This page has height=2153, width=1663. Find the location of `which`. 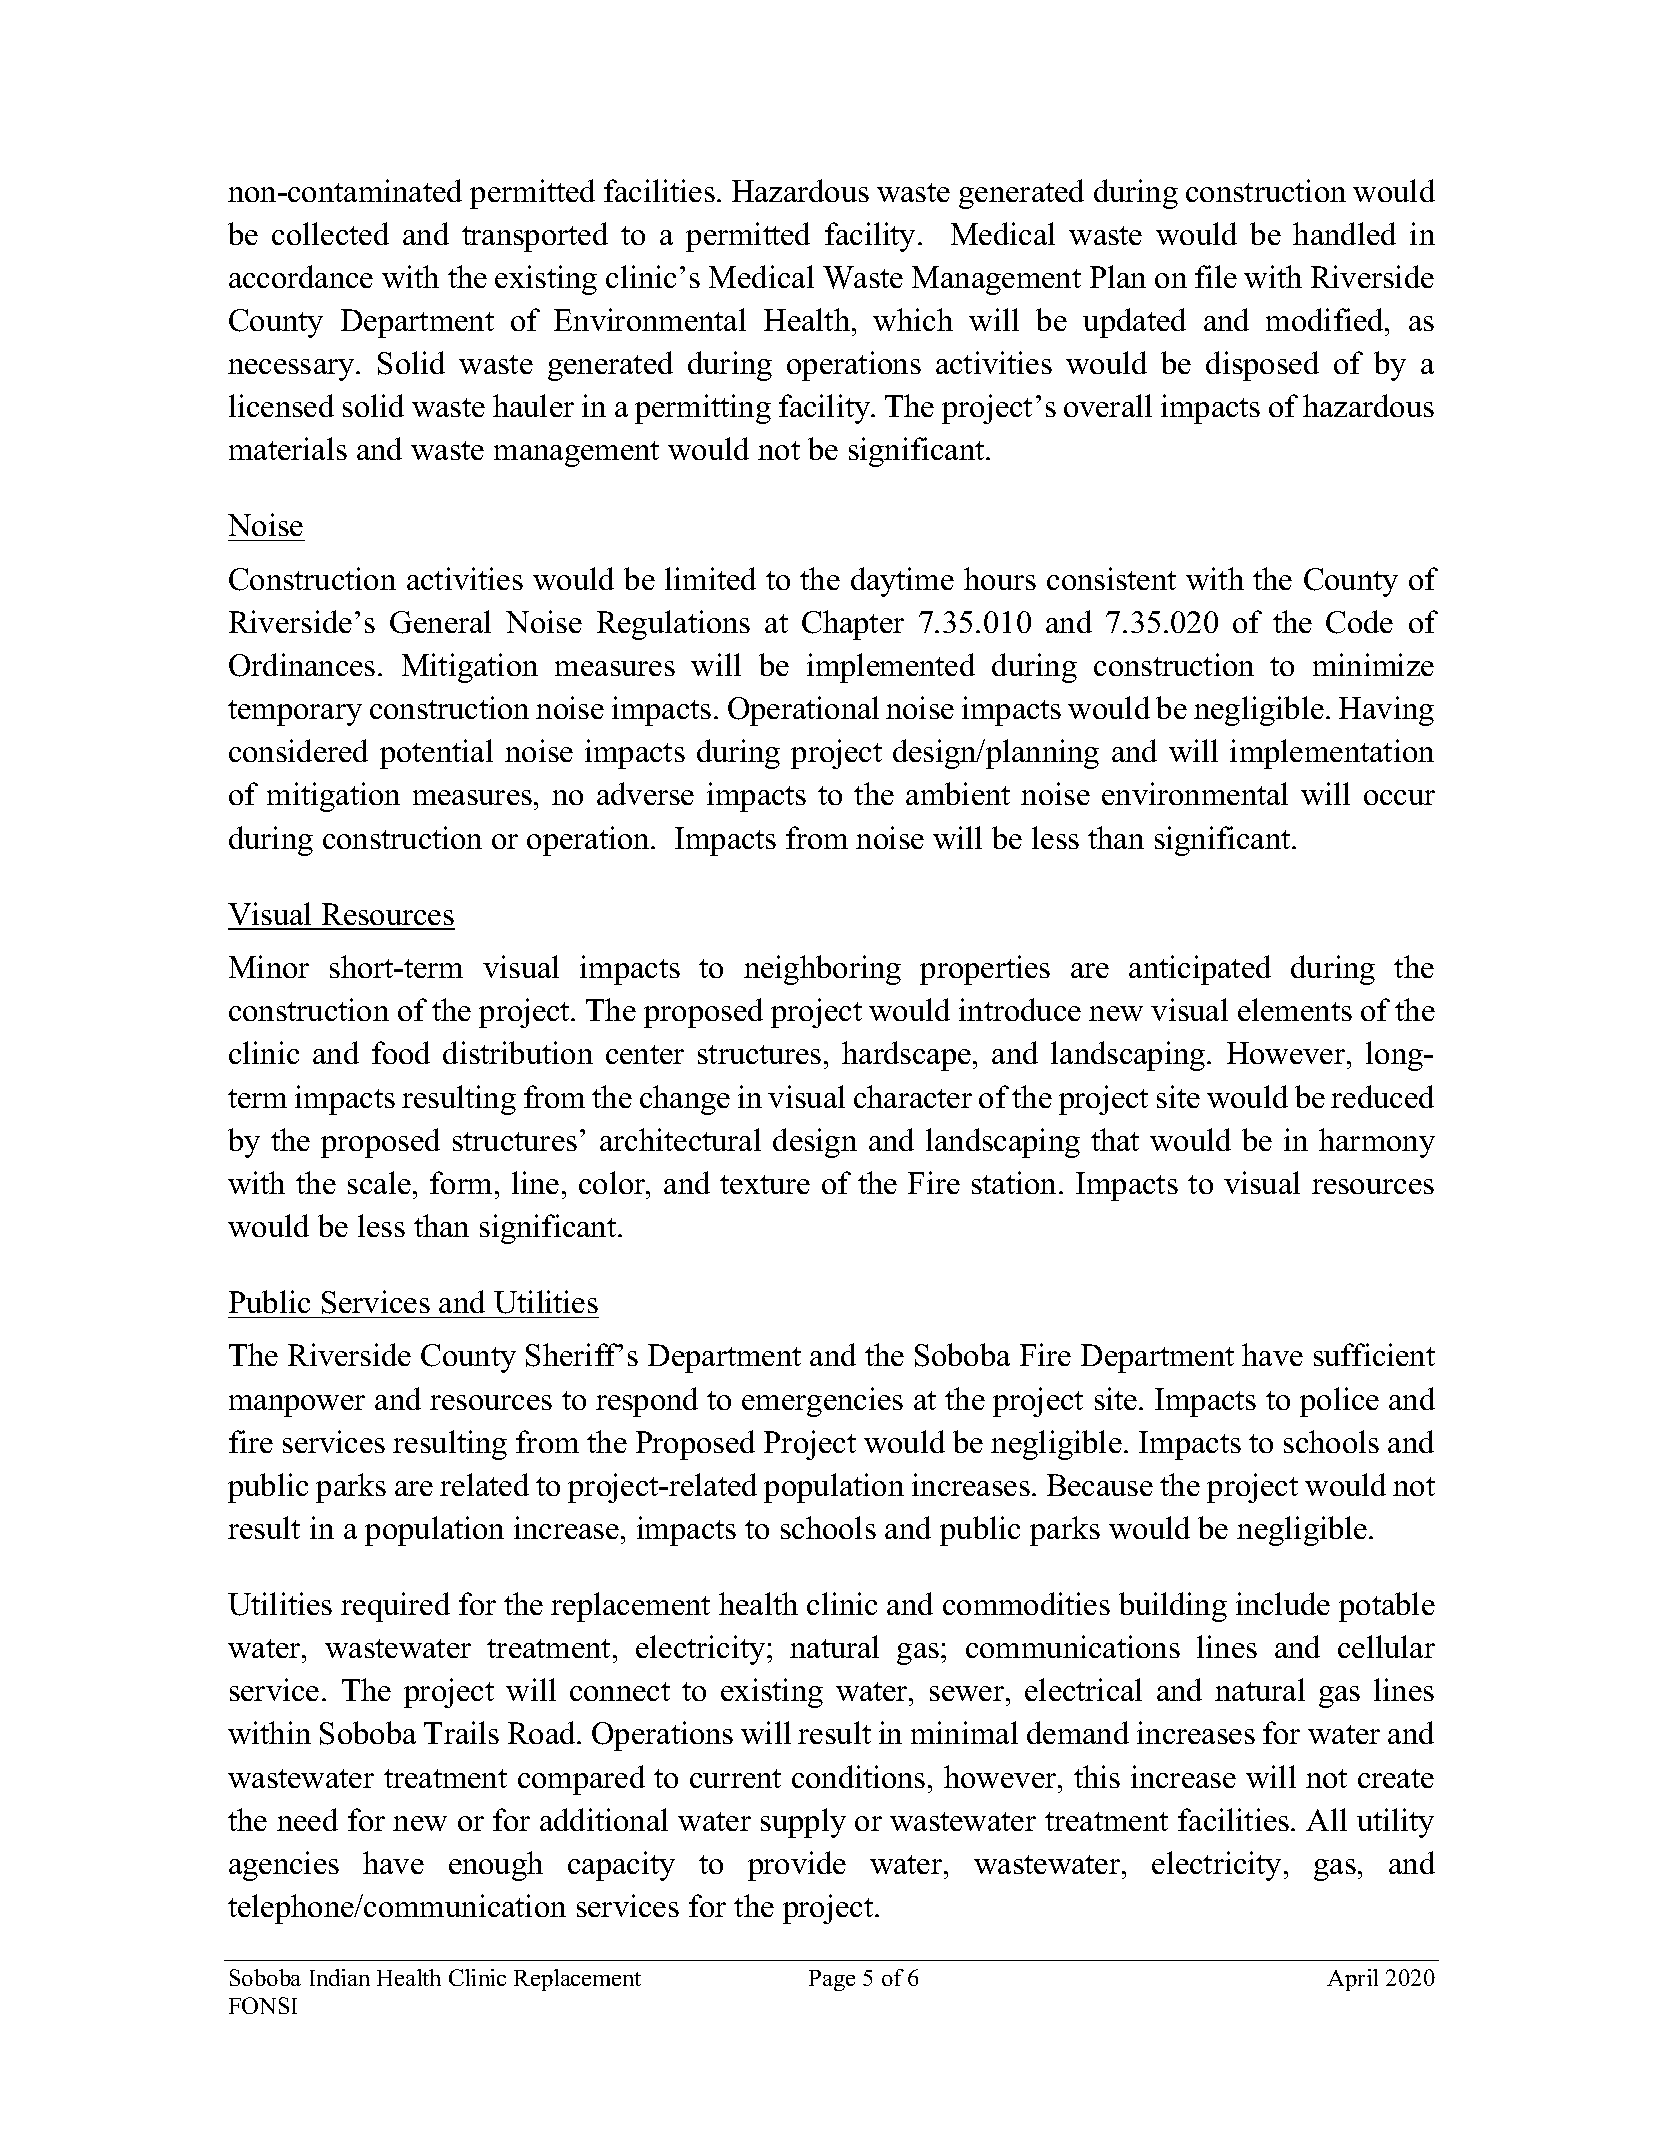

which is located at coordinates (913, 319).
